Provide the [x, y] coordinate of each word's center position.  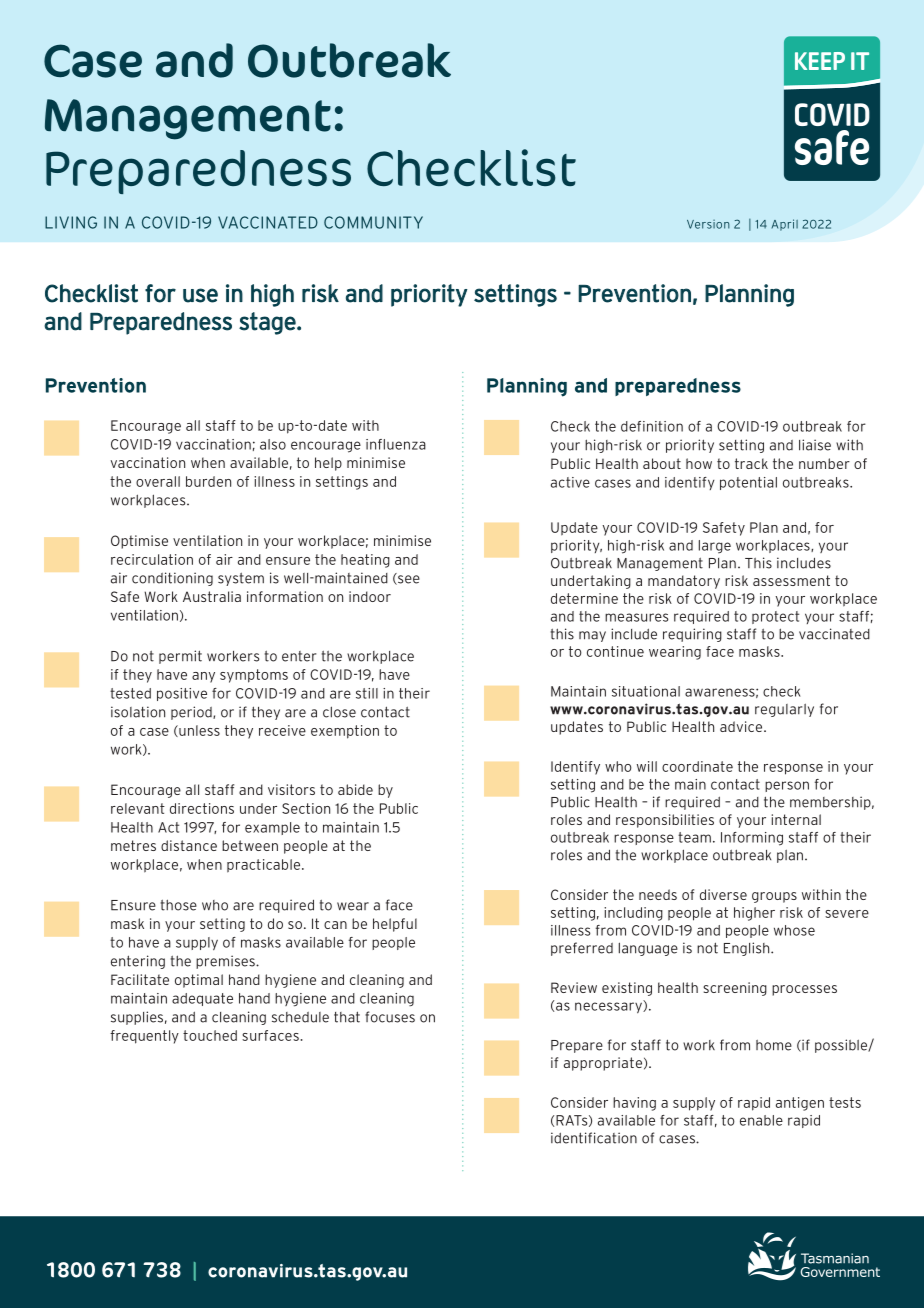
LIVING [71, 222]
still [367, 693]
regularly [784, 710]
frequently [144, 1037]
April [785, 225]
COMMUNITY [373, 222]
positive [182, 694]
